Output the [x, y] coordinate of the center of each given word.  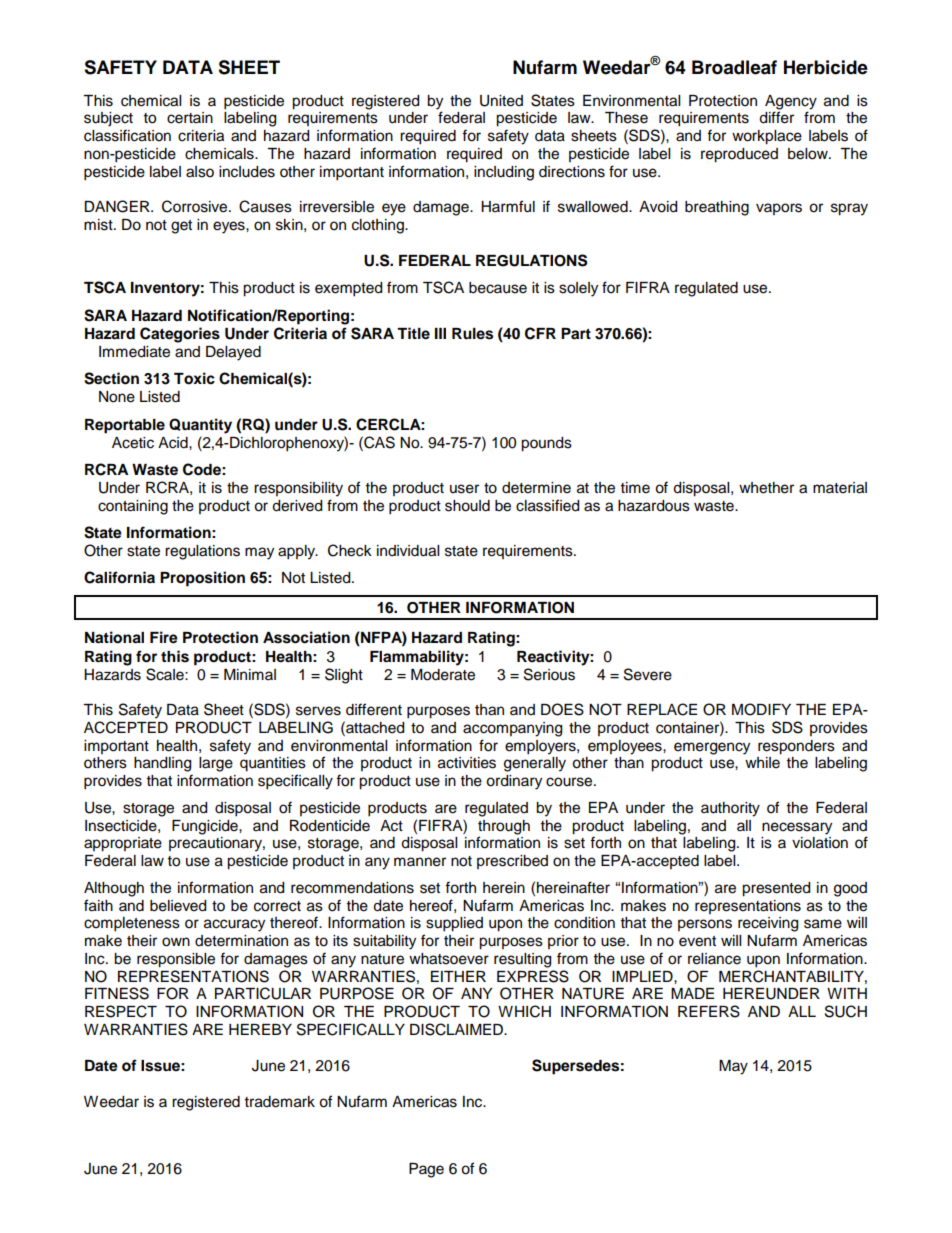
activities [467, 763]
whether [766, 488]
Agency [791, 102]
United [501, 101]
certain [190, 118]
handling [162, 764]
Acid [174, 443]
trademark [280, 1102]
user [464, 489]
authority [730, 809]
